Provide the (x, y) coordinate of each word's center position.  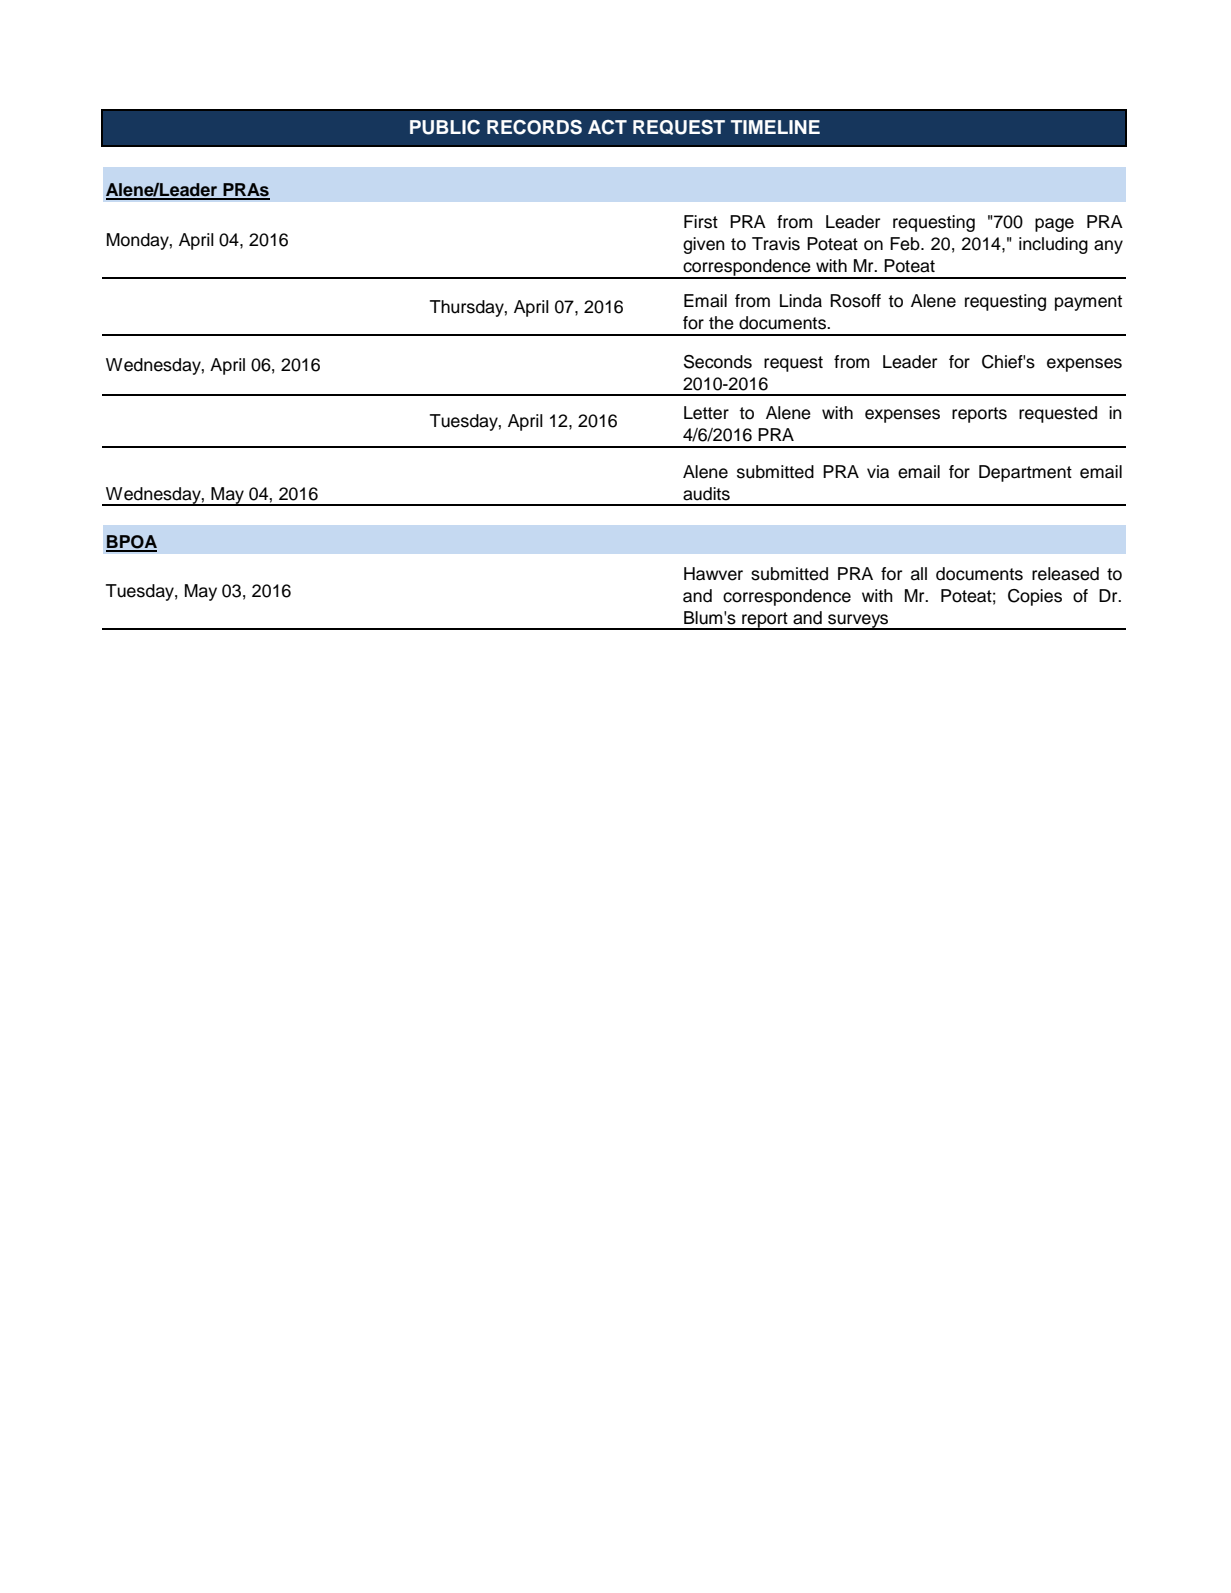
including (1053, 245)
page (1054, 225)
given (704, 245)
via (878, 472)
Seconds (718, 362)
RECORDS (534, 127)
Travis (776, 244)
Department (1025, 473)
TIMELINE (775, 127)
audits (706, 494)
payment (1088, 303)
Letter (706, 413)
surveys (858, 622)
